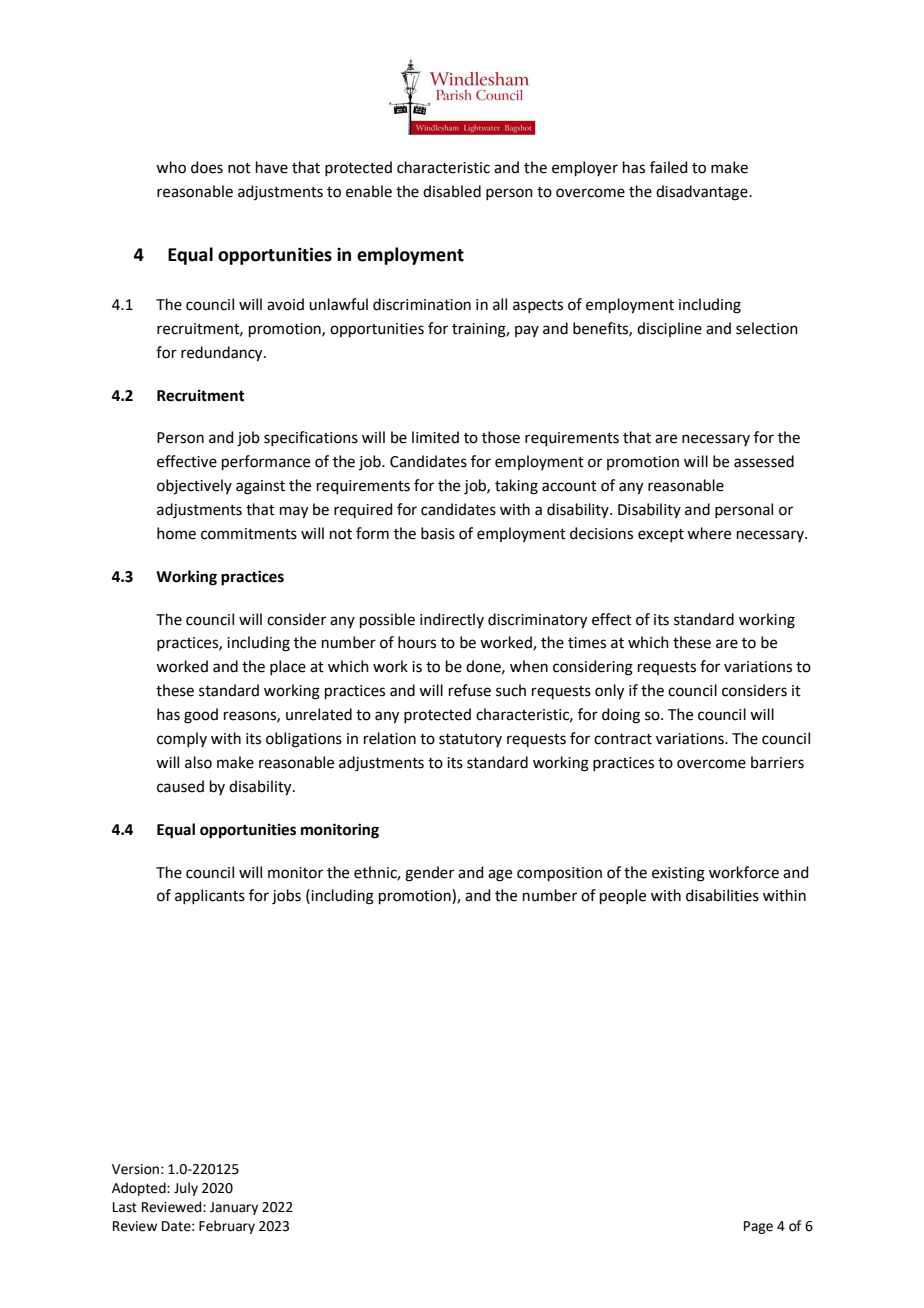 The height and width of the page is (1308, 924). Describe the element at coordinates (186, 1189) in the page. I see `July` at that location.
